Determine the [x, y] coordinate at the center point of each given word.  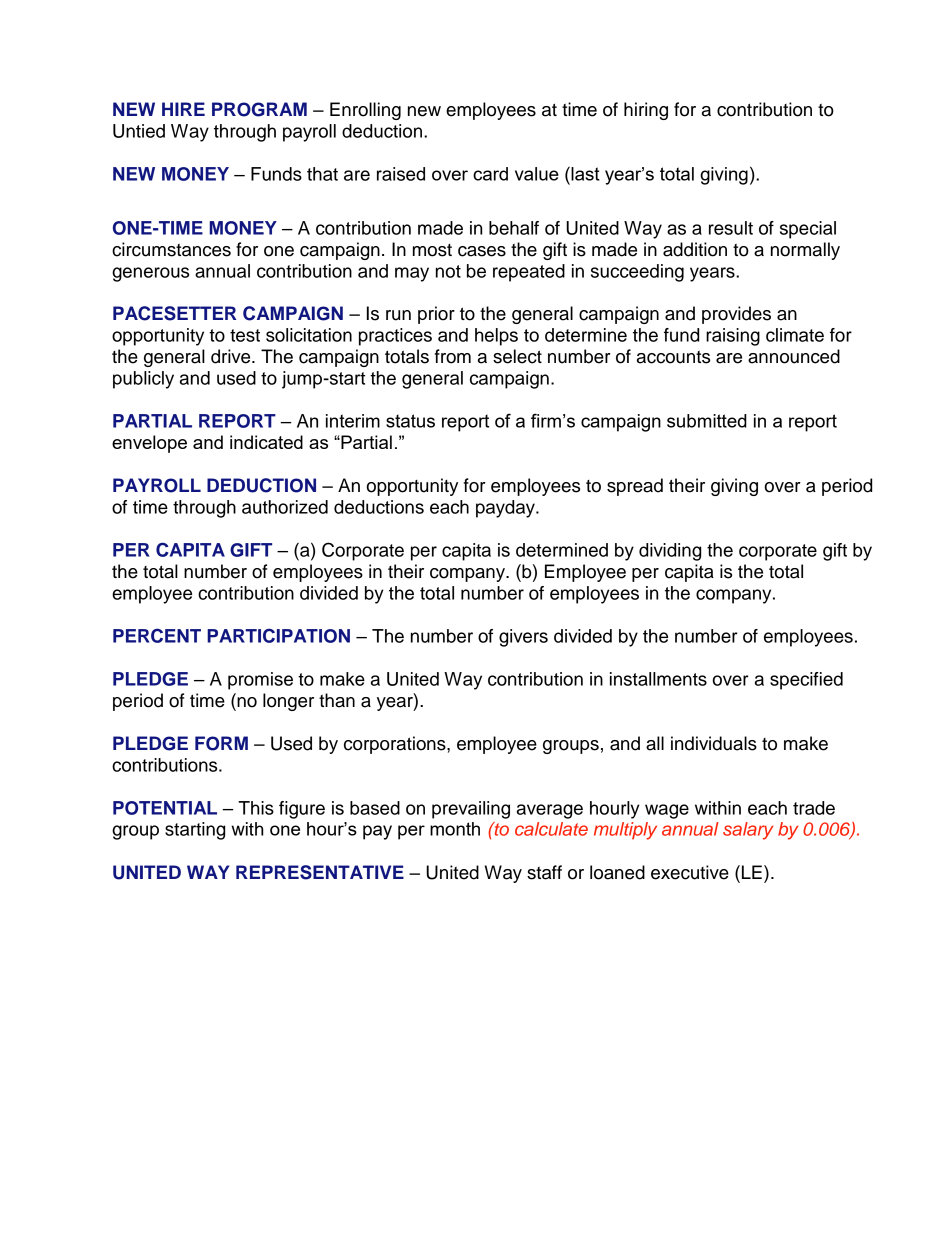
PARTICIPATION [278, 635]
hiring [646, 111]
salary [748, 831]
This [256, 808]
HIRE [183, 109]
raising [733, 337]
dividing [670, 552]
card [490, 174]
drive [232, 356]
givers [523, 638]
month [455, 829]
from [453, 356]
